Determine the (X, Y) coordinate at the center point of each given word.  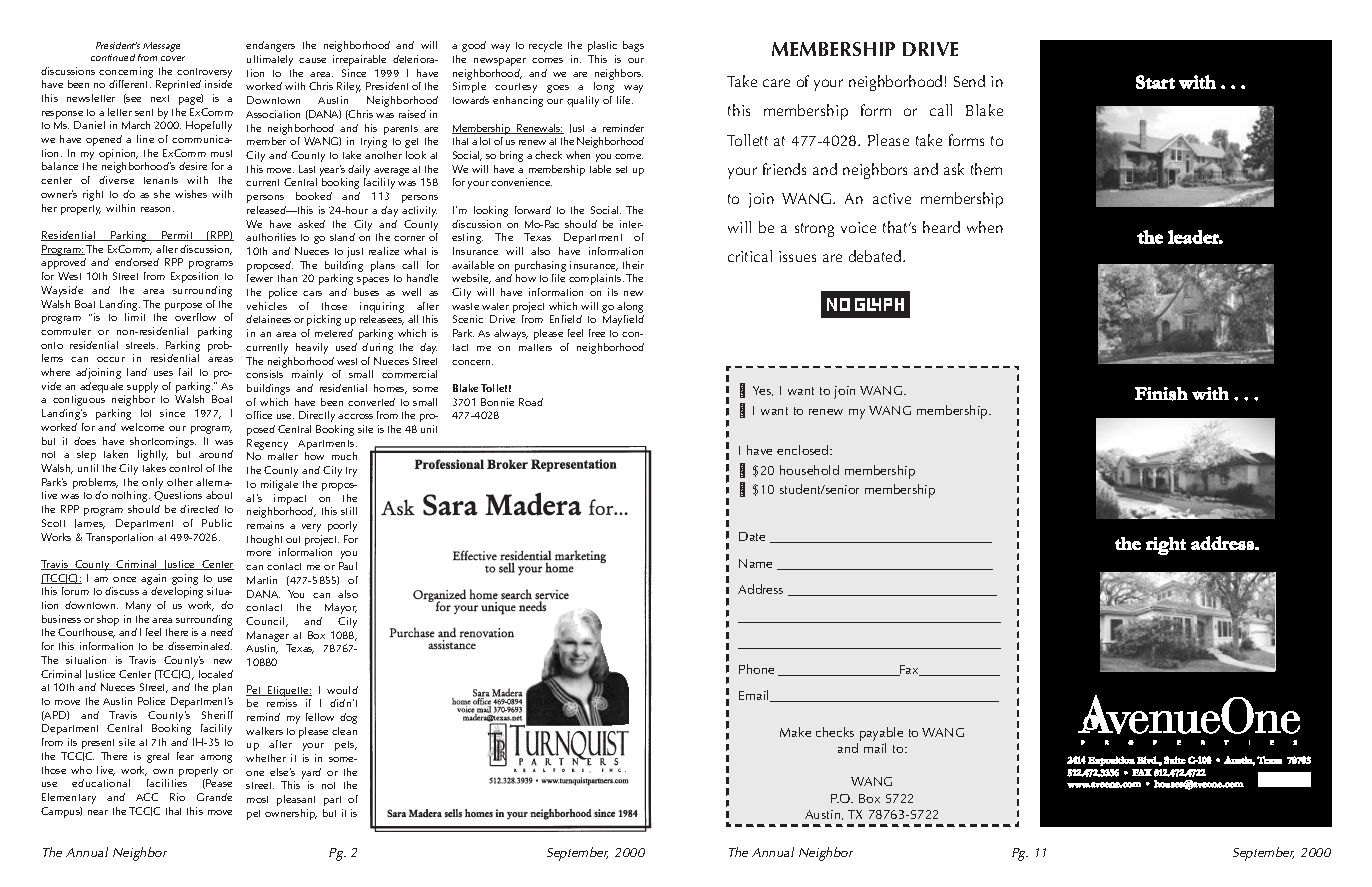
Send (969, 81)
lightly (153, 455)
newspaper (500, 62)
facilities (167, 783)
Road (531, 402)
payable (881, 734)
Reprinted (178, 85)
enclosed (804, 450)
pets (346, 746)
